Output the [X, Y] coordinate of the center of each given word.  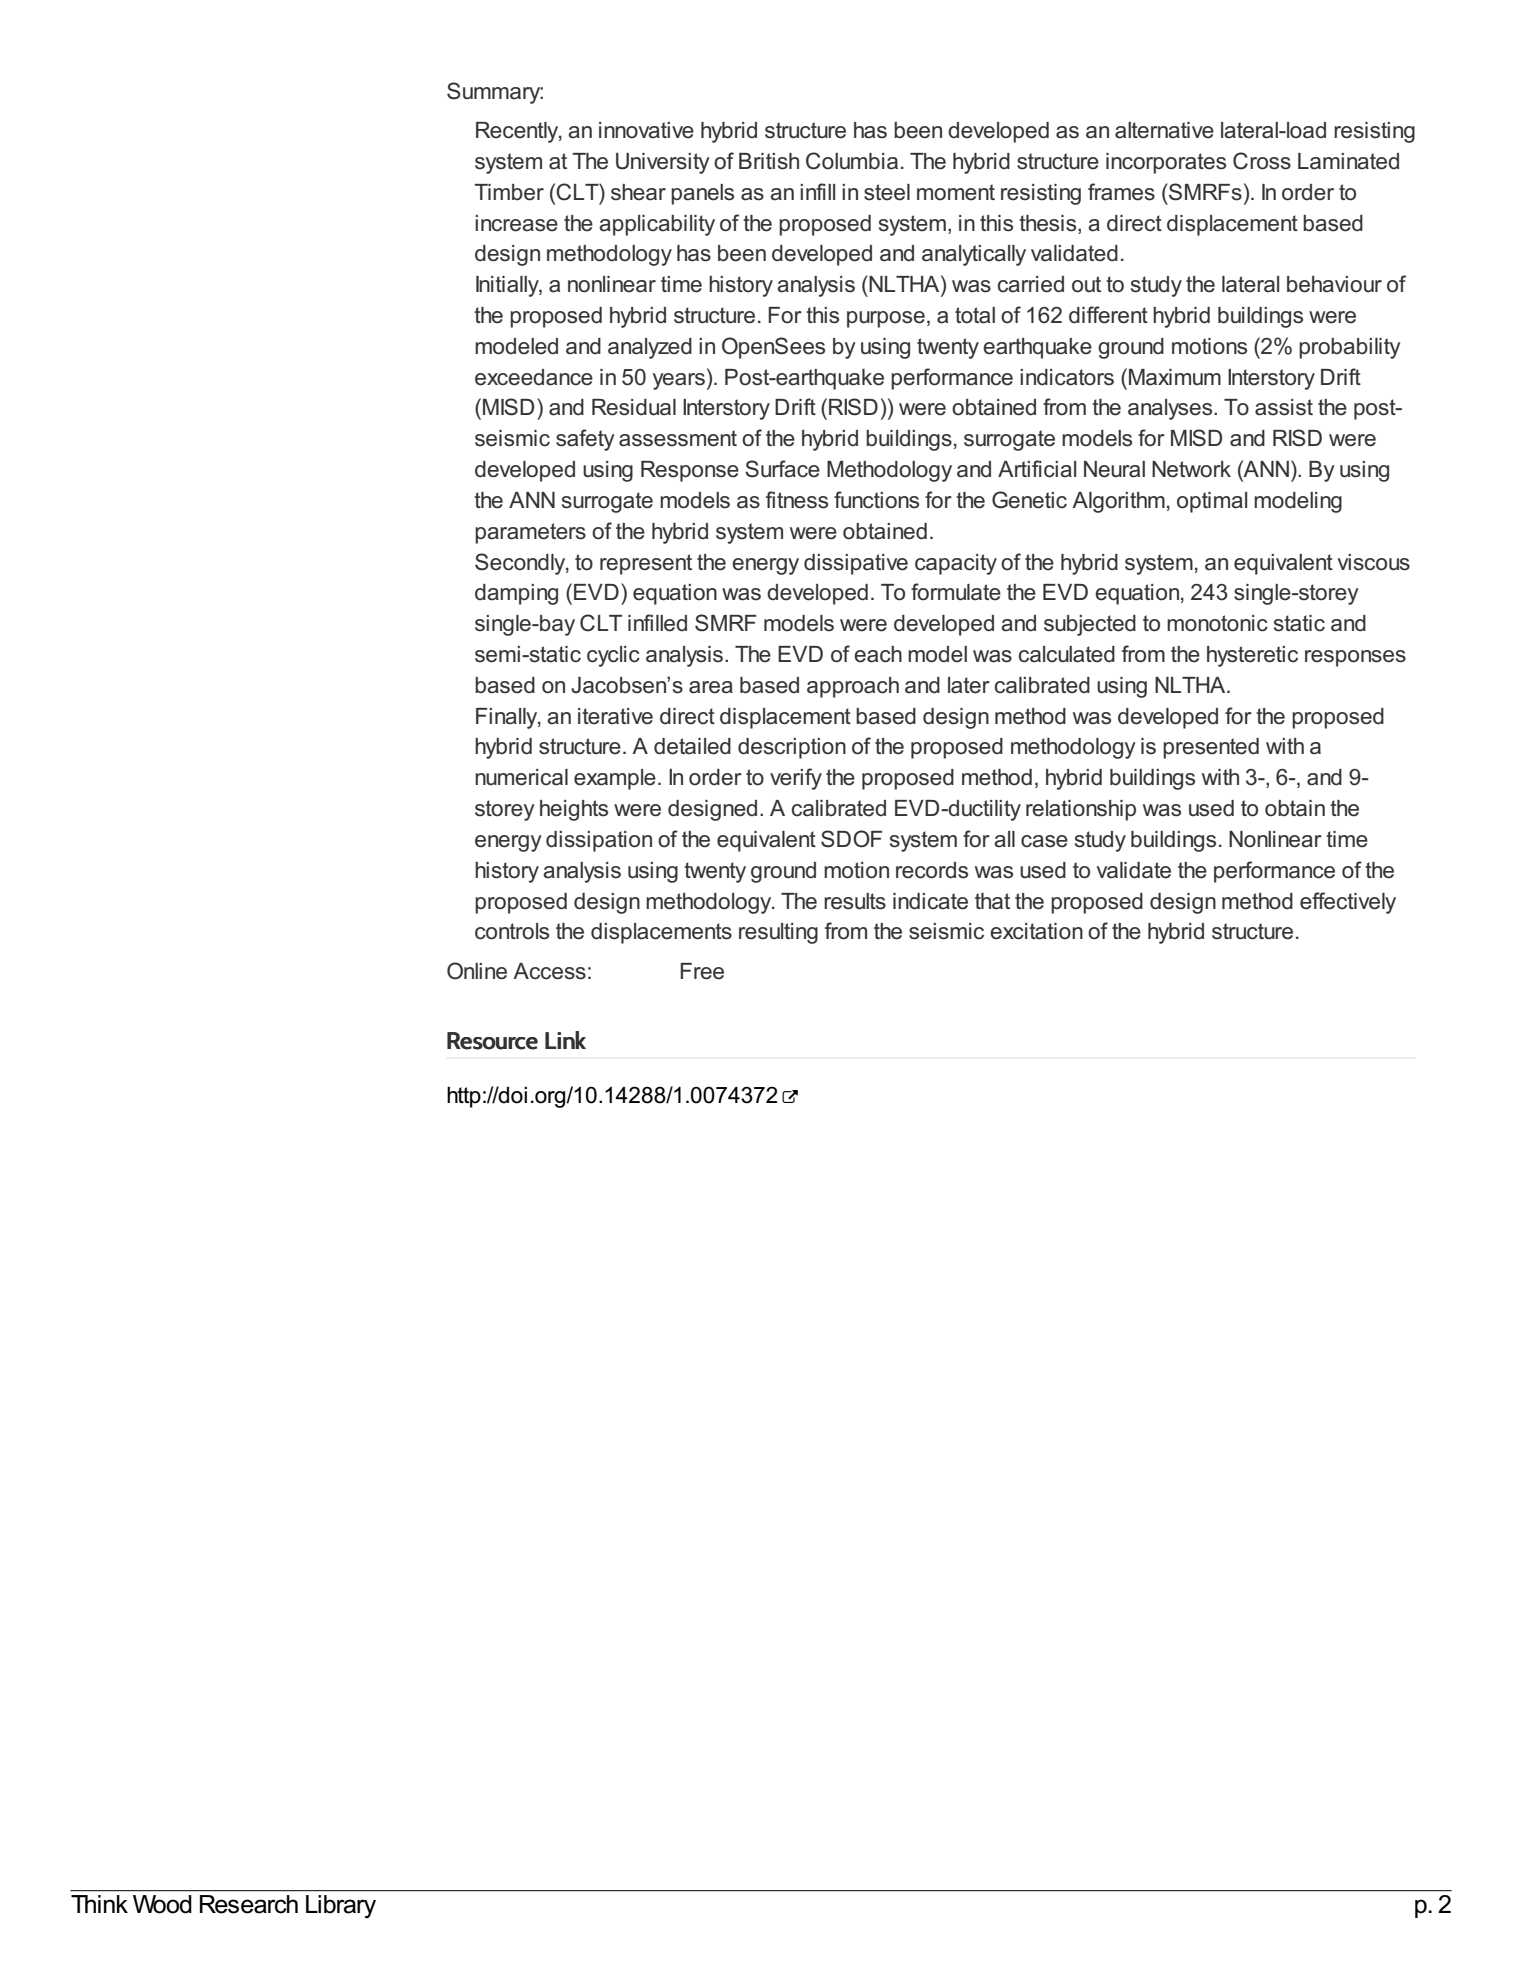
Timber [509, 192]
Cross [1262, 161]
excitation [1036, 931]
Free [702, 971]
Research [249, 1904]
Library [341, 1906]
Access [549, 971]
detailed [692, 746]
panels [702, 194]
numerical [521, 777]
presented [1211, 748]
